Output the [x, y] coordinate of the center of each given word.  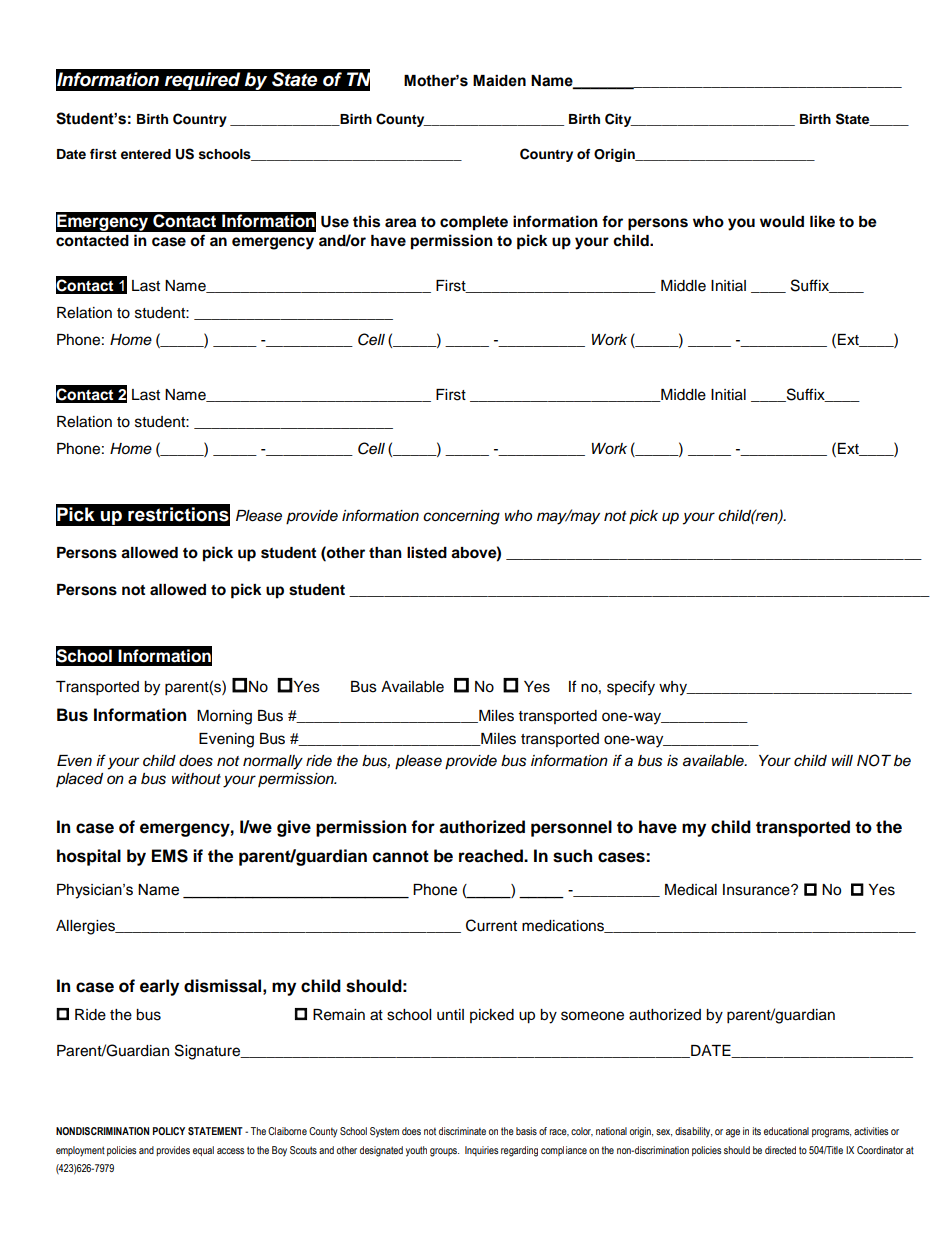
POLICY [169, 1131]
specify [631, 688]
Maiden [499, 81]
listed [427, 552]
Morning [224, 717]
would [782, 222]
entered [146, 154]
